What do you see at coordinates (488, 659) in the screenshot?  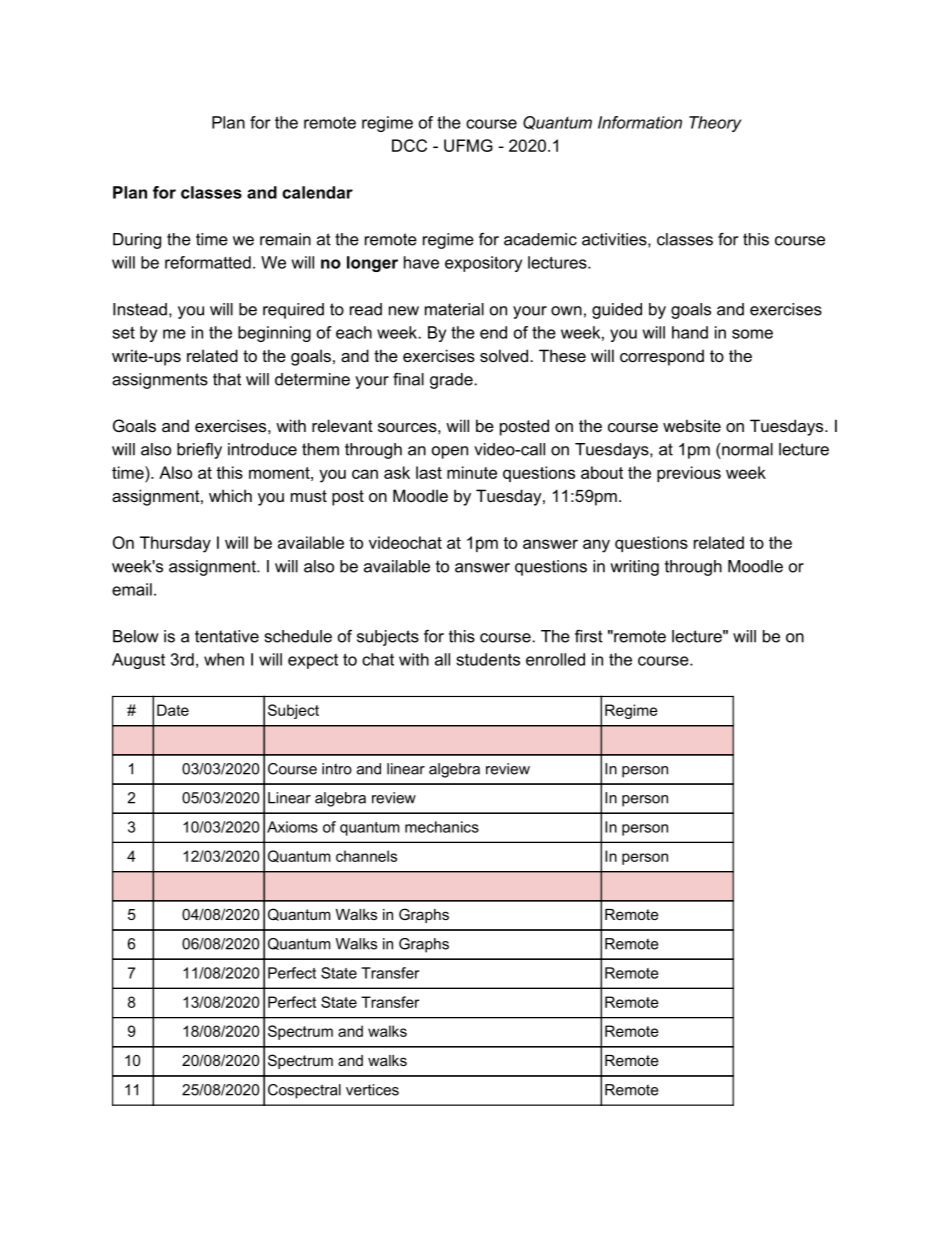 I see `students` at bounding box center [488, 659].
